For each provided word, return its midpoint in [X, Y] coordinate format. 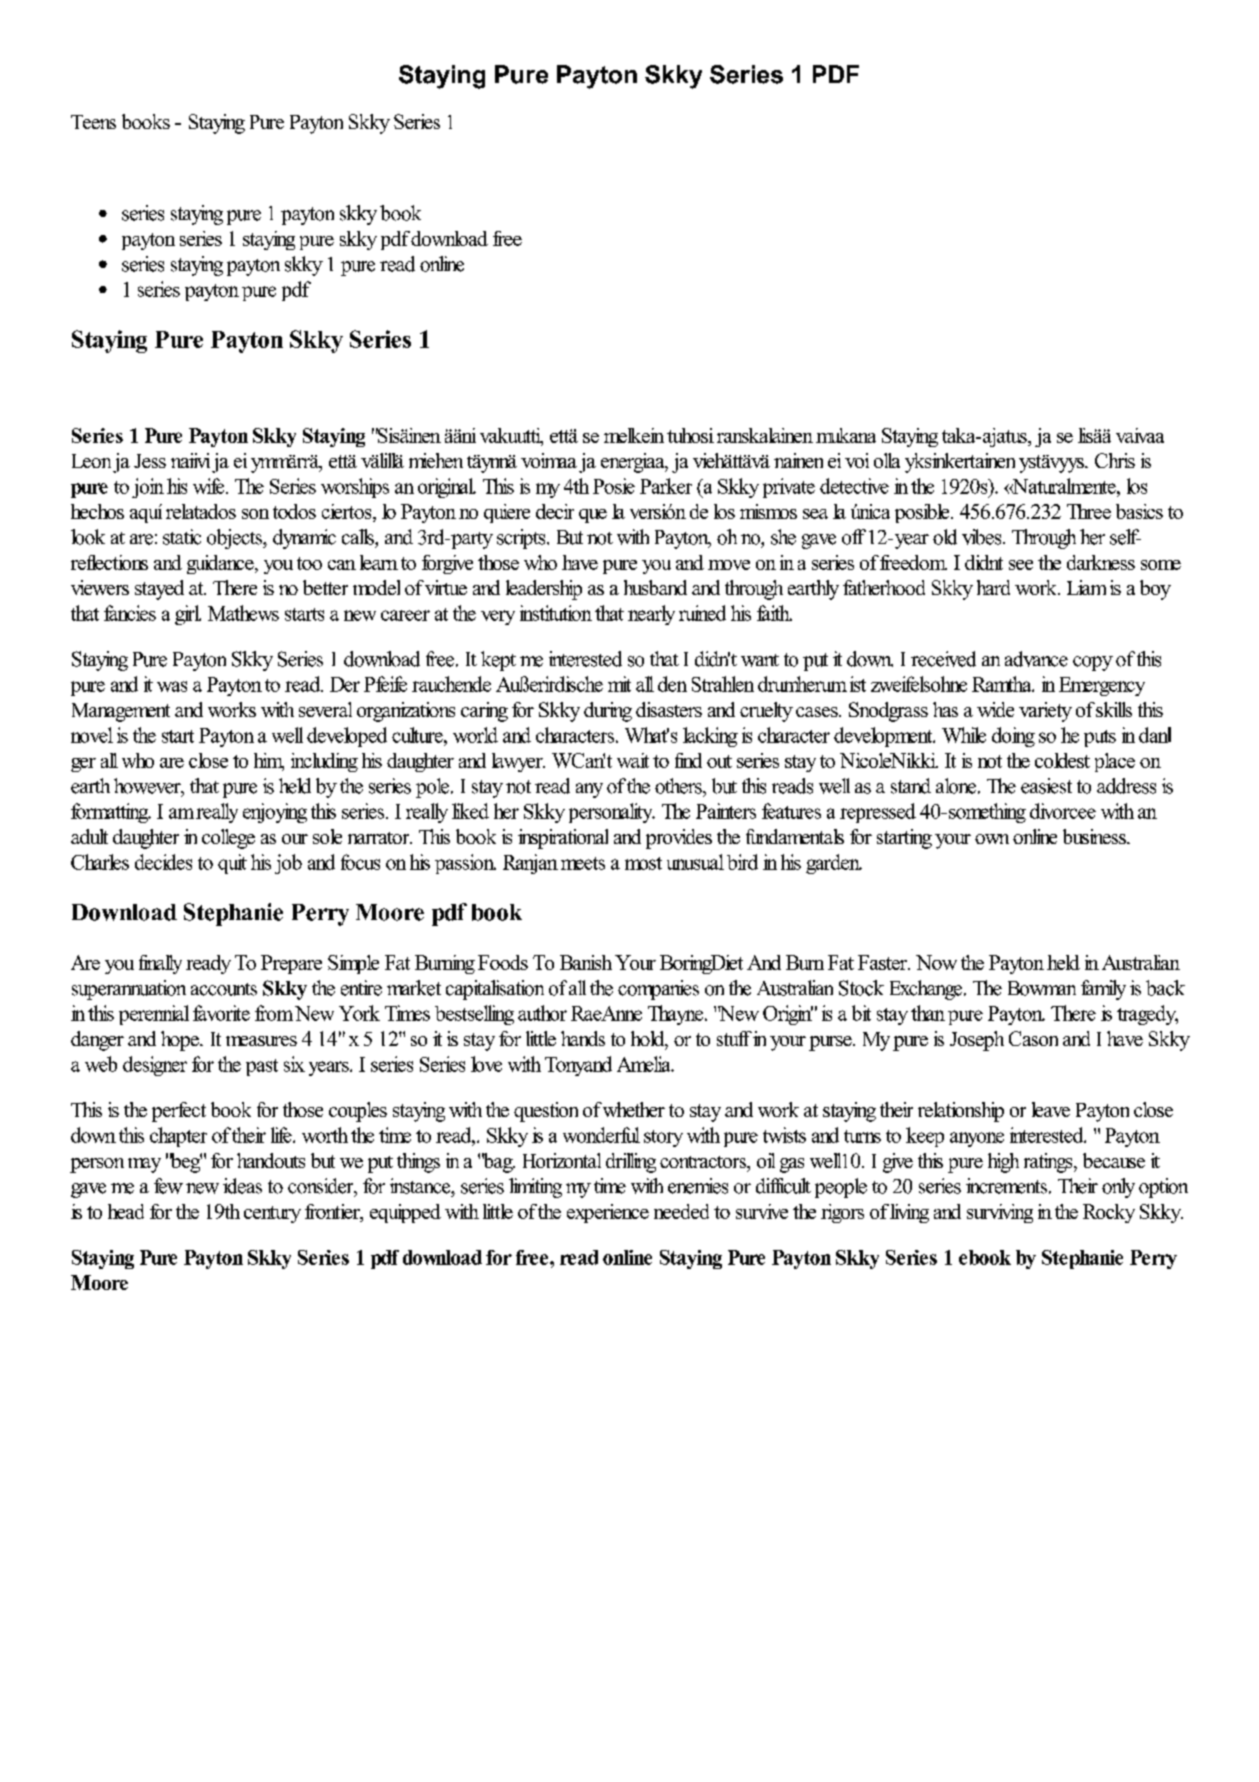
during [608, 712]
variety [1045, 712]
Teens [93, 122]
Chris [1115, 460]
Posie [614, 486]
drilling [631, 1163]
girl [188, 615]
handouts [271, 1160]
